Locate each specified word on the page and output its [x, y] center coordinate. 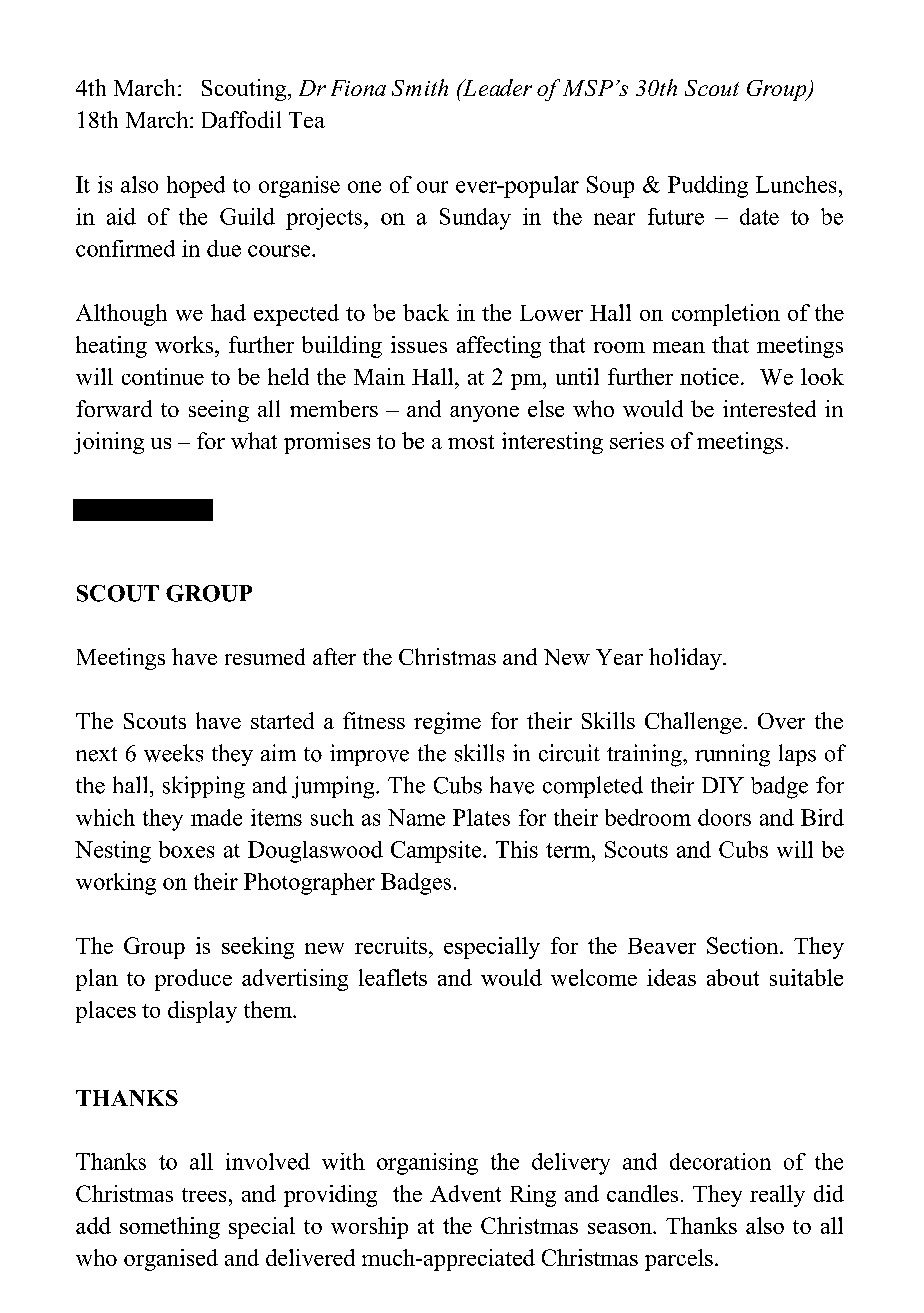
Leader [496, 87]
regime [447, 723]
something [170, 1228]
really [777, 1196]
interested [769, 408]
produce [193, 980]
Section [744, 945]
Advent [465, 1193]
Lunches [796, 184]
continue [163, 376]
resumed [265, 656]
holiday [686, 659]
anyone [484, 414]
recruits [391, 945]
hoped [196, 187]
